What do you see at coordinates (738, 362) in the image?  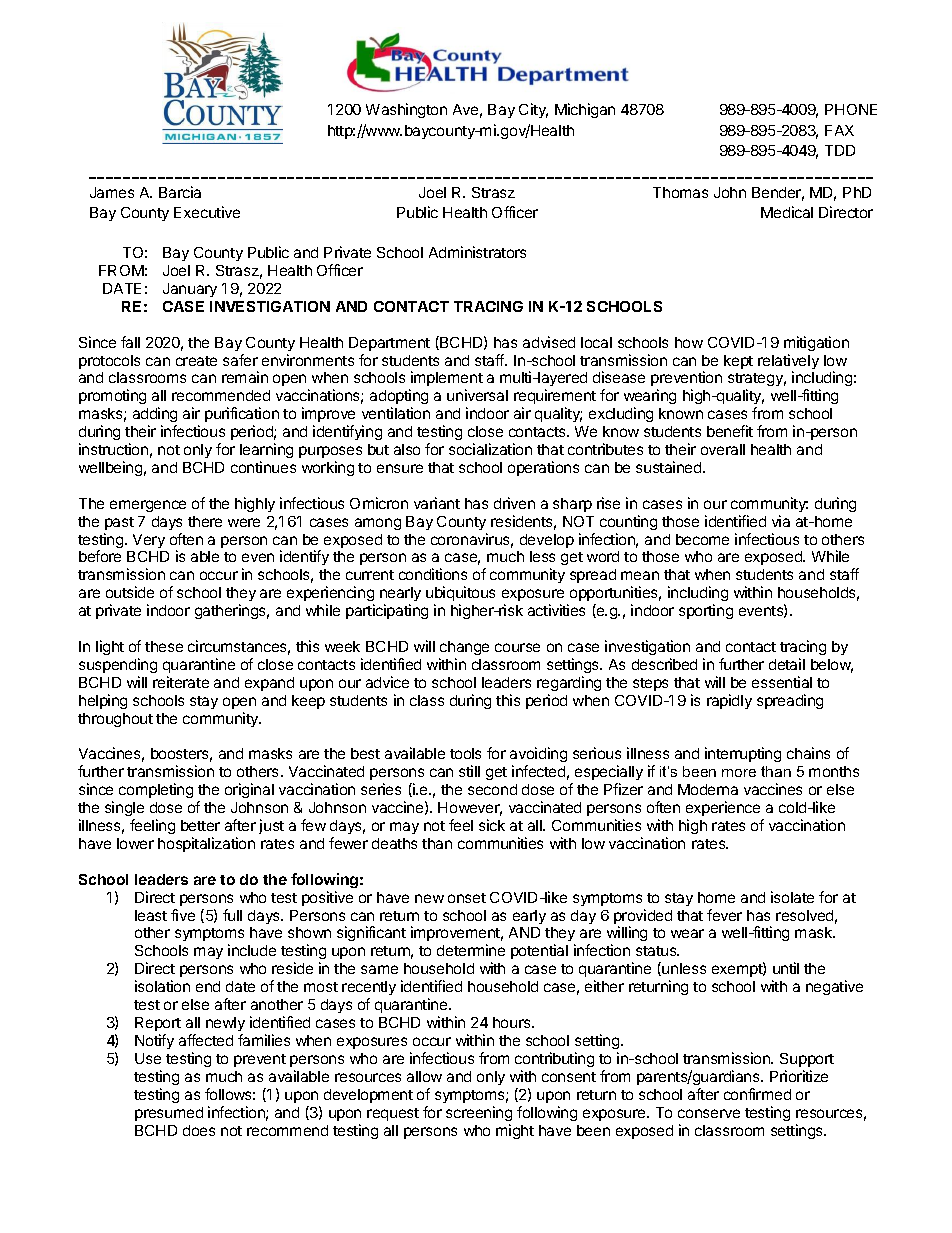 I see `kept` at bounding box center [738, 362].
